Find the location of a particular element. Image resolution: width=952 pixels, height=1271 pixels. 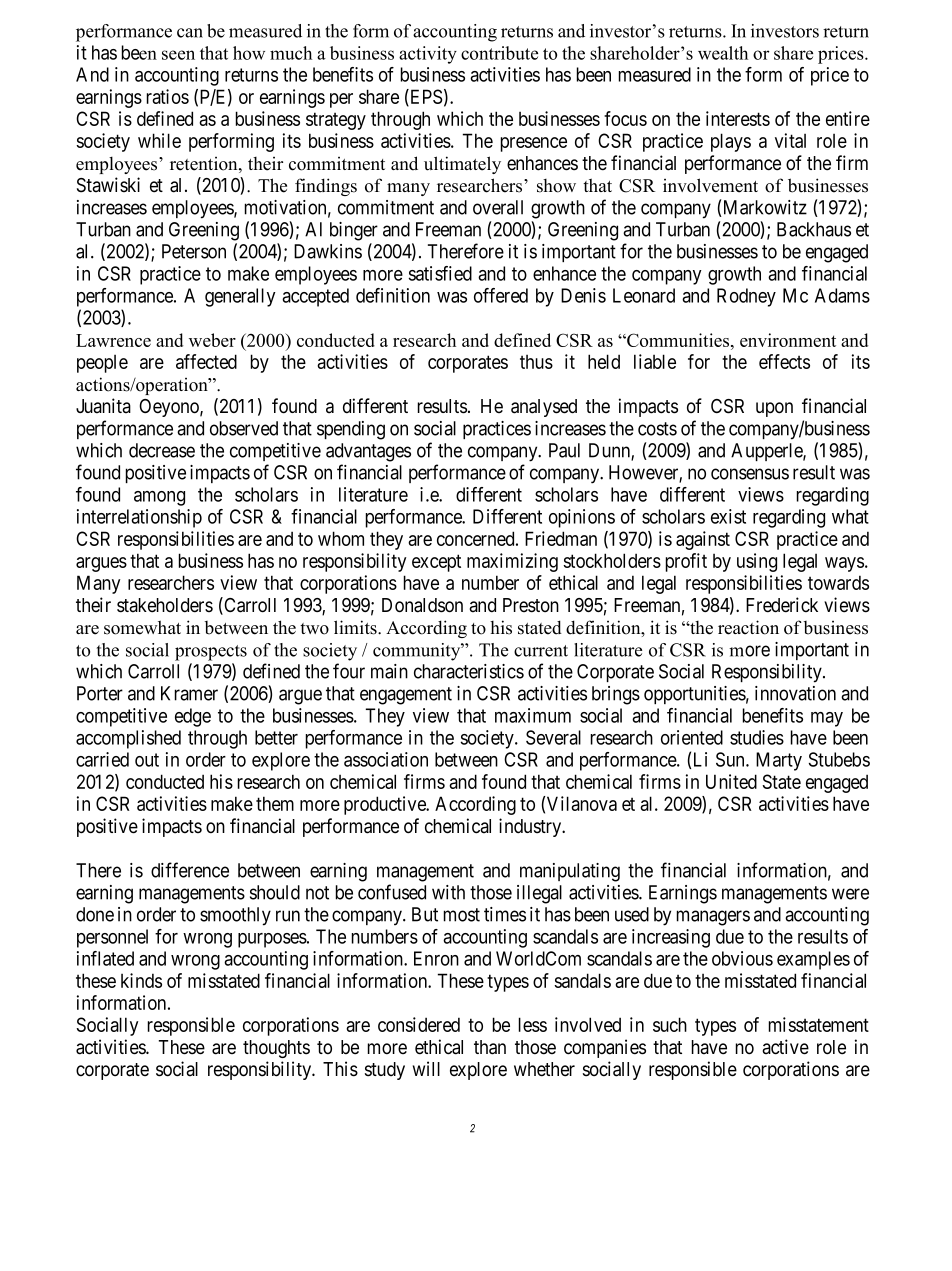

upon is located at coordinates (774, 409).
